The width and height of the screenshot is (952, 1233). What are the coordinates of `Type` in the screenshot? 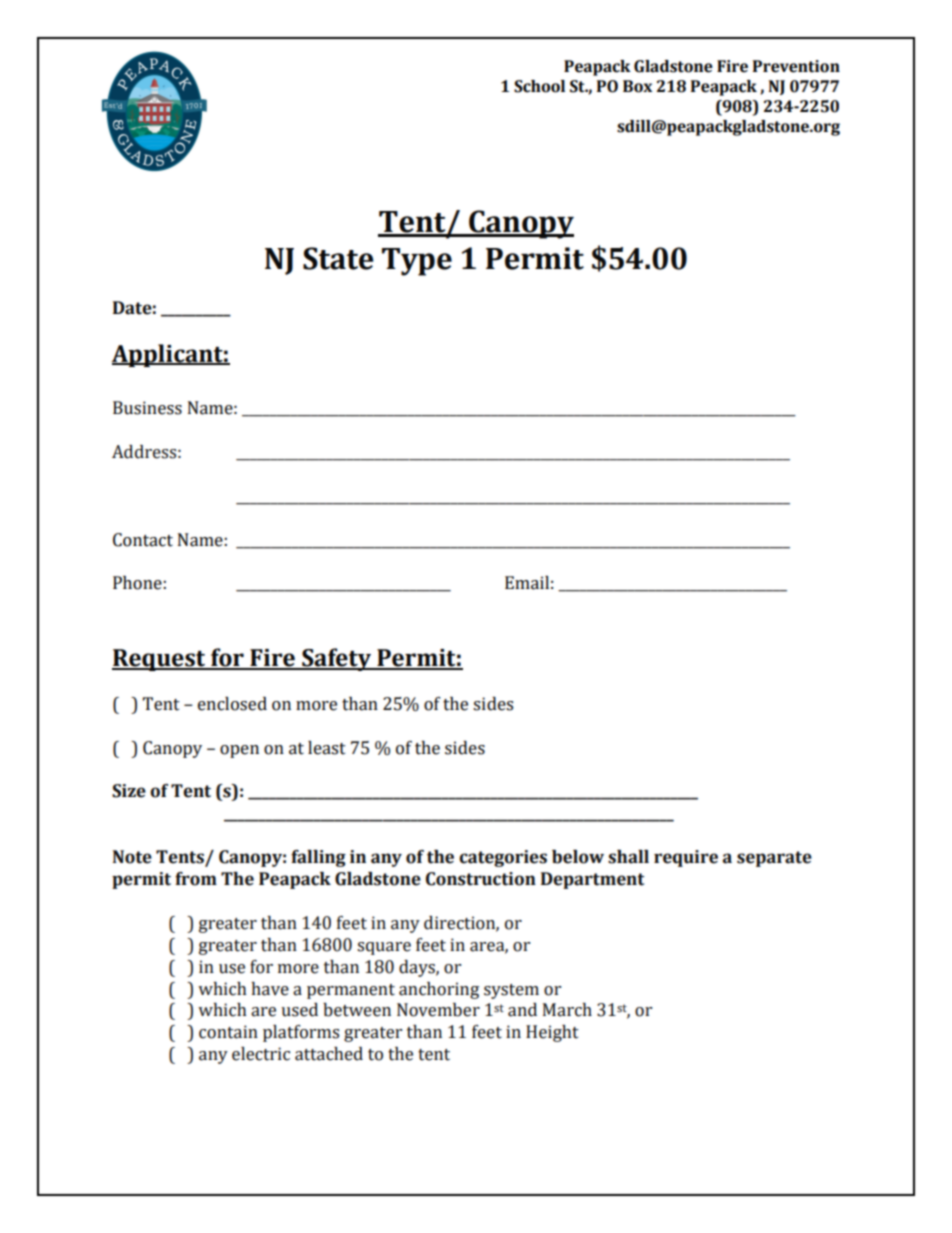 It's located at (417, 262).
